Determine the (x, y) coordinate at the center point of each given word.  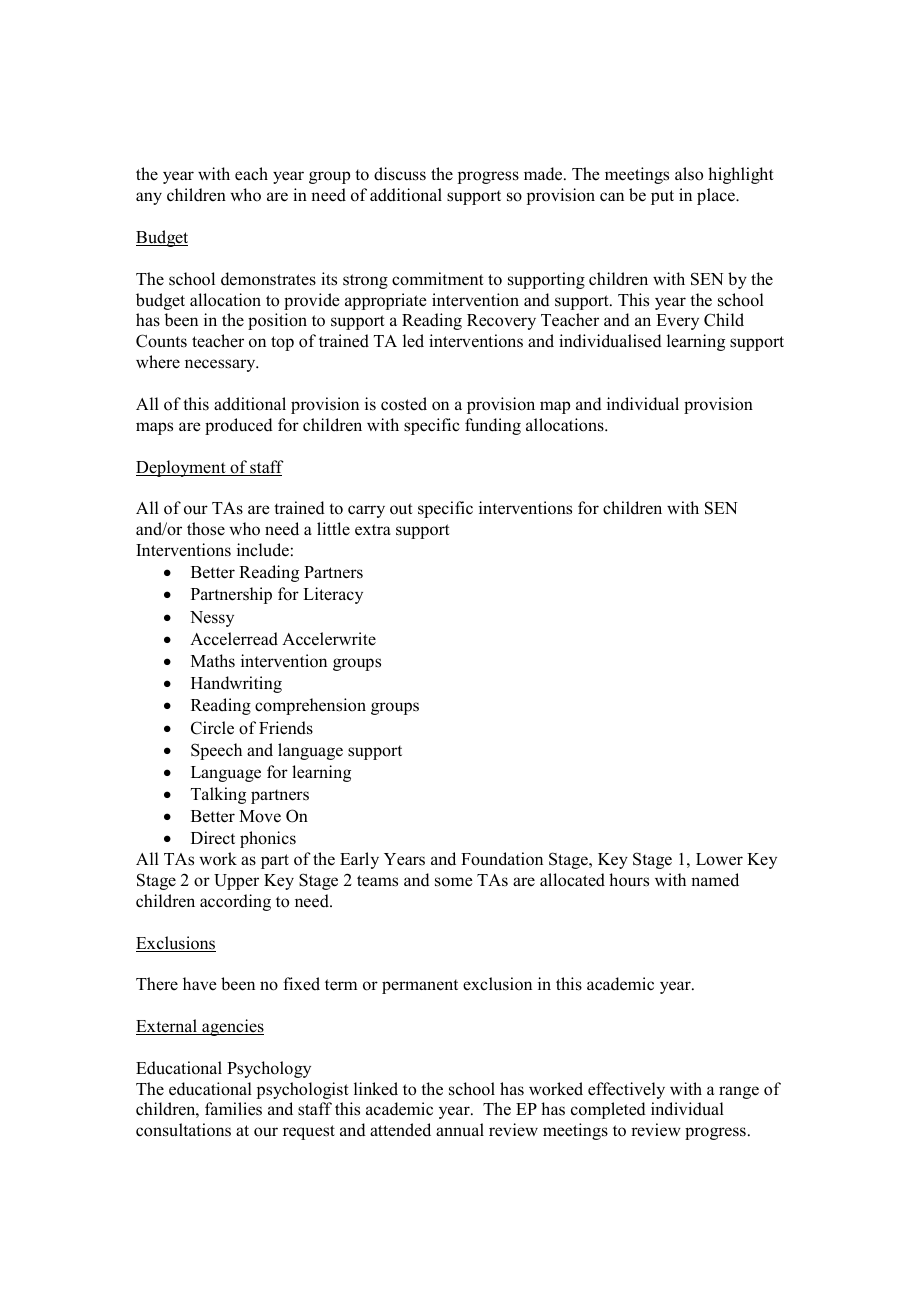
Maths (213, 661)
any (149, 198)
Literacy (333, 595)
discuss (400, 174)
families (233, 1109)
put (662, 197)
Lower (719, 859)
